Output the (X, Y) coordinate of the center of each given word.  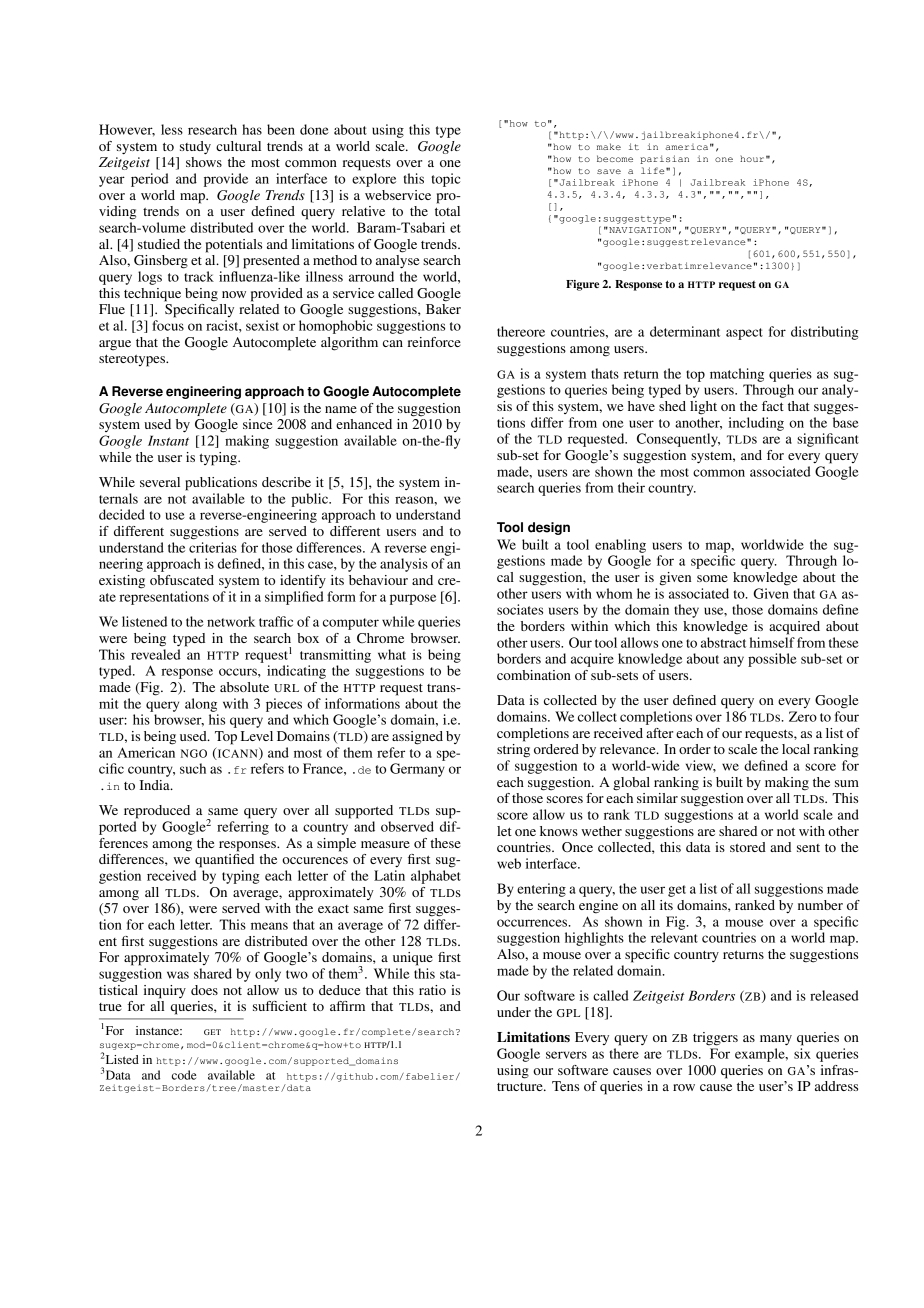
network (231, 621)
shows (204, 162)
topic (445, 180)
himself (772, 642)
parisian (664, 159)
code (184, 1075)
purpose (413, 599)
